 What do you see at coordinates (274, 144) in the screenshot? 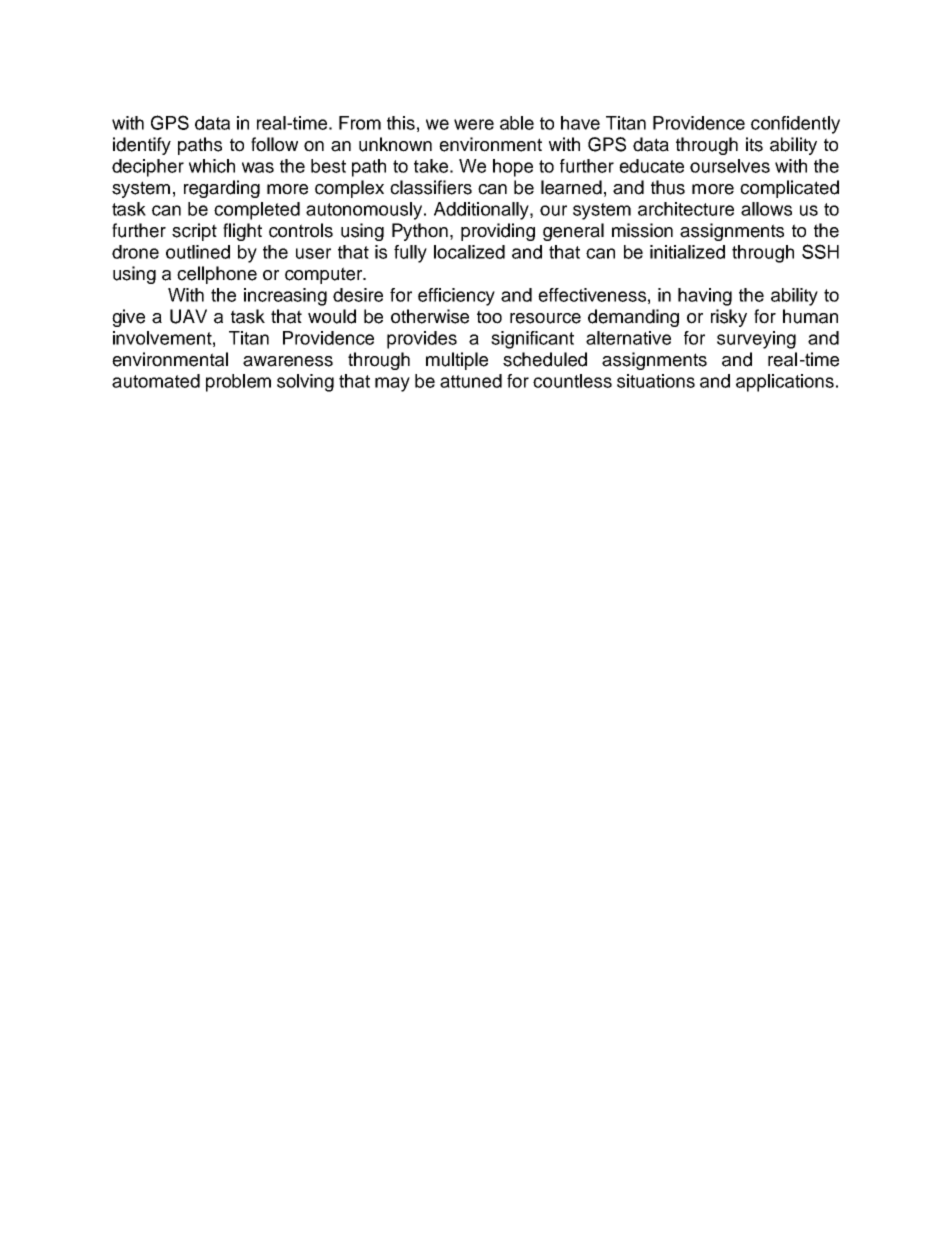
I see `follow` at bounding box center [274, 144].
